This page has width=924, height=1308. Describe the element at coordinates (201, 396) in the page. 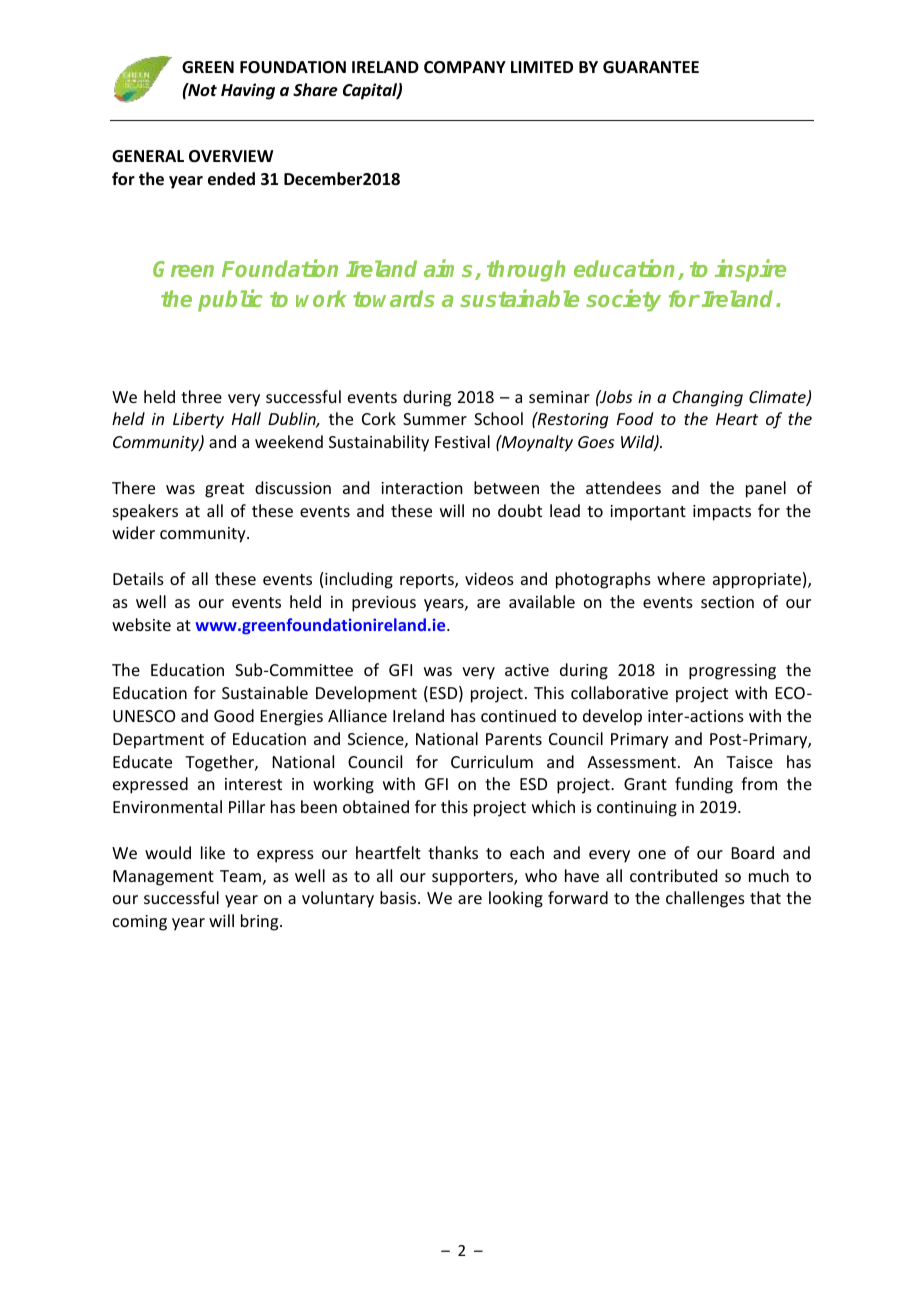

I see `three` at that location.
